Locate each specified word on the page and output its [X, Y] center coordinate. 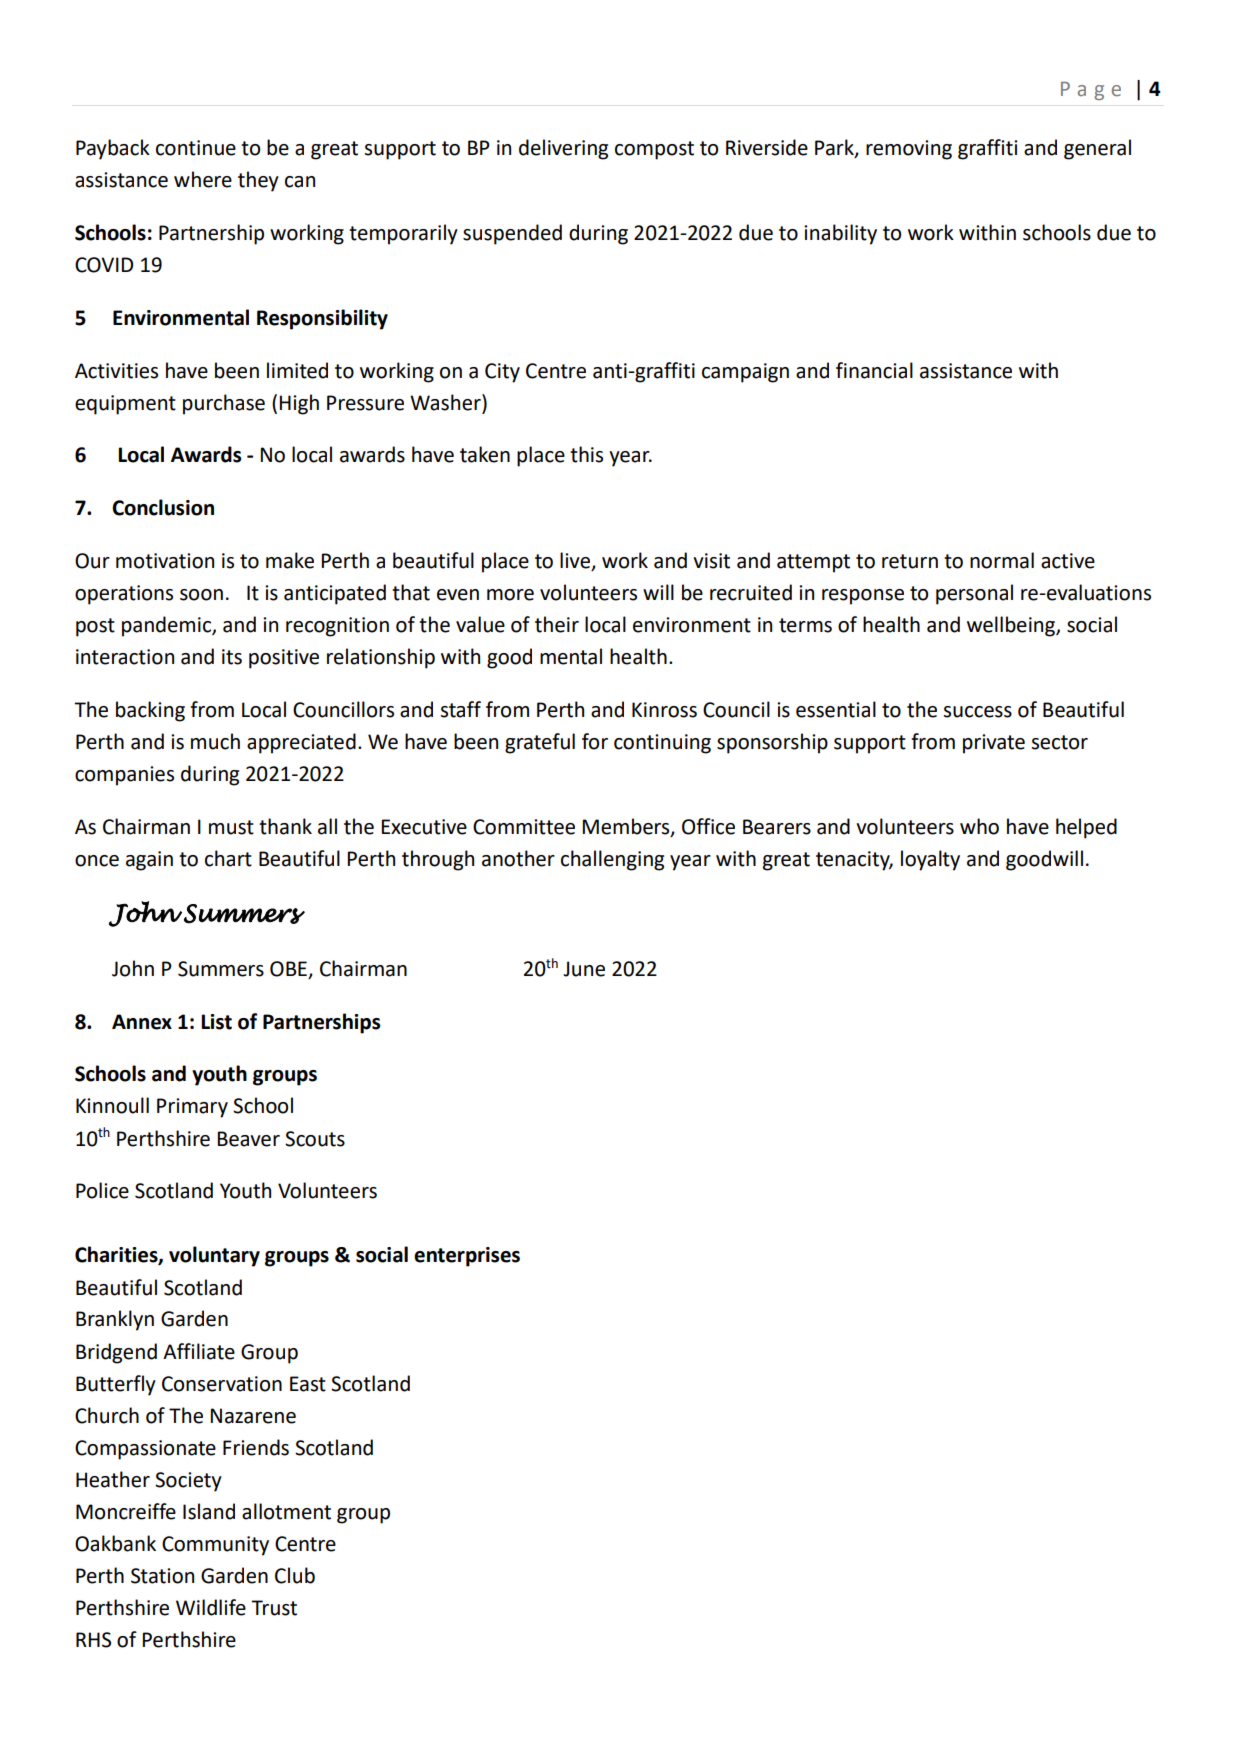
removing [909, 150]
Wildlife [211, 1607]
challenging [612, 860]
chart [228, 858]
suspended [512, 234]
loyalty [930, 860]
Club [295, 1575]
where [203, 179]
